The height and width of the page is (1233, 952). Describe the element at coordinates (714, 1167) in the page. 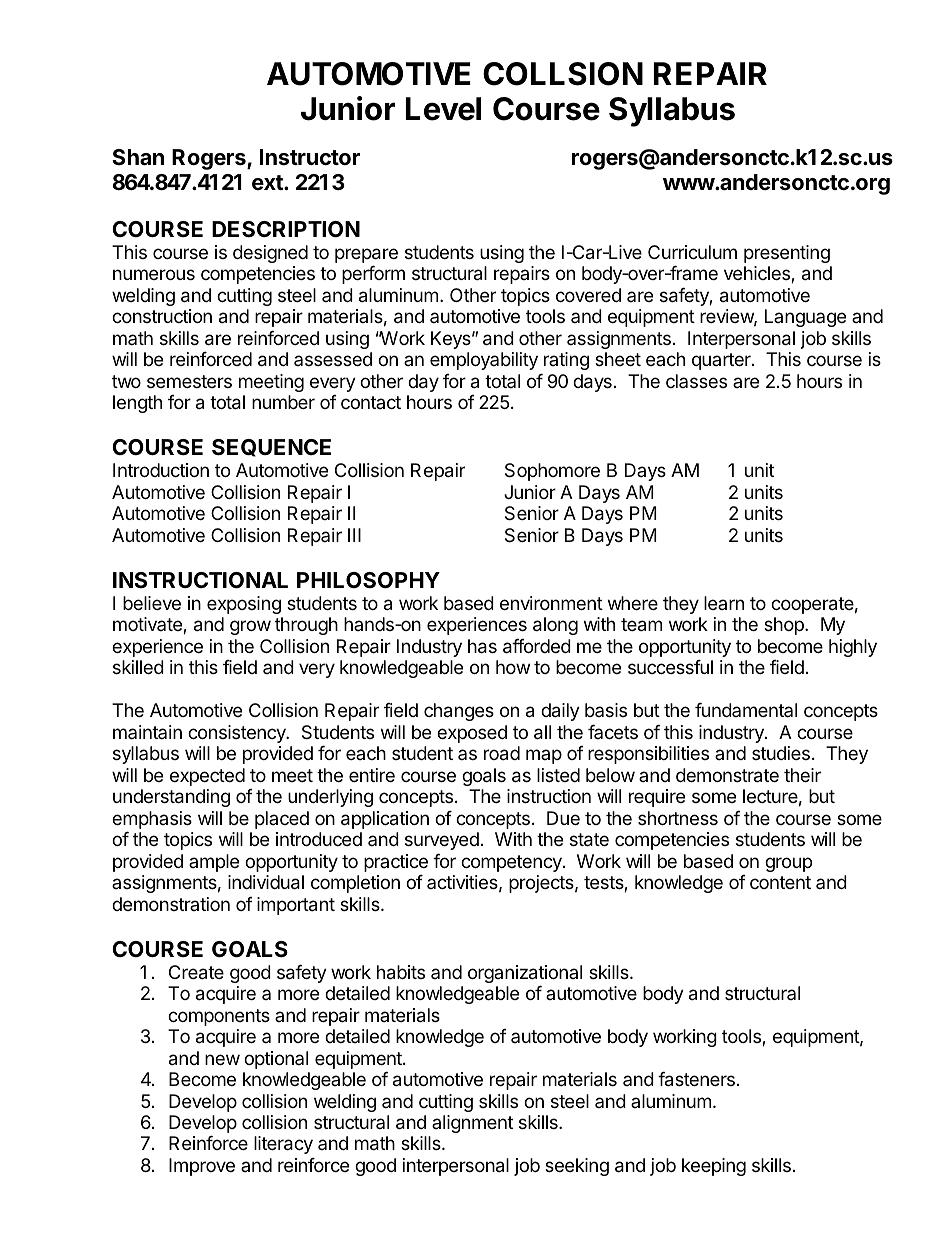

I see `keeping` at that location.
